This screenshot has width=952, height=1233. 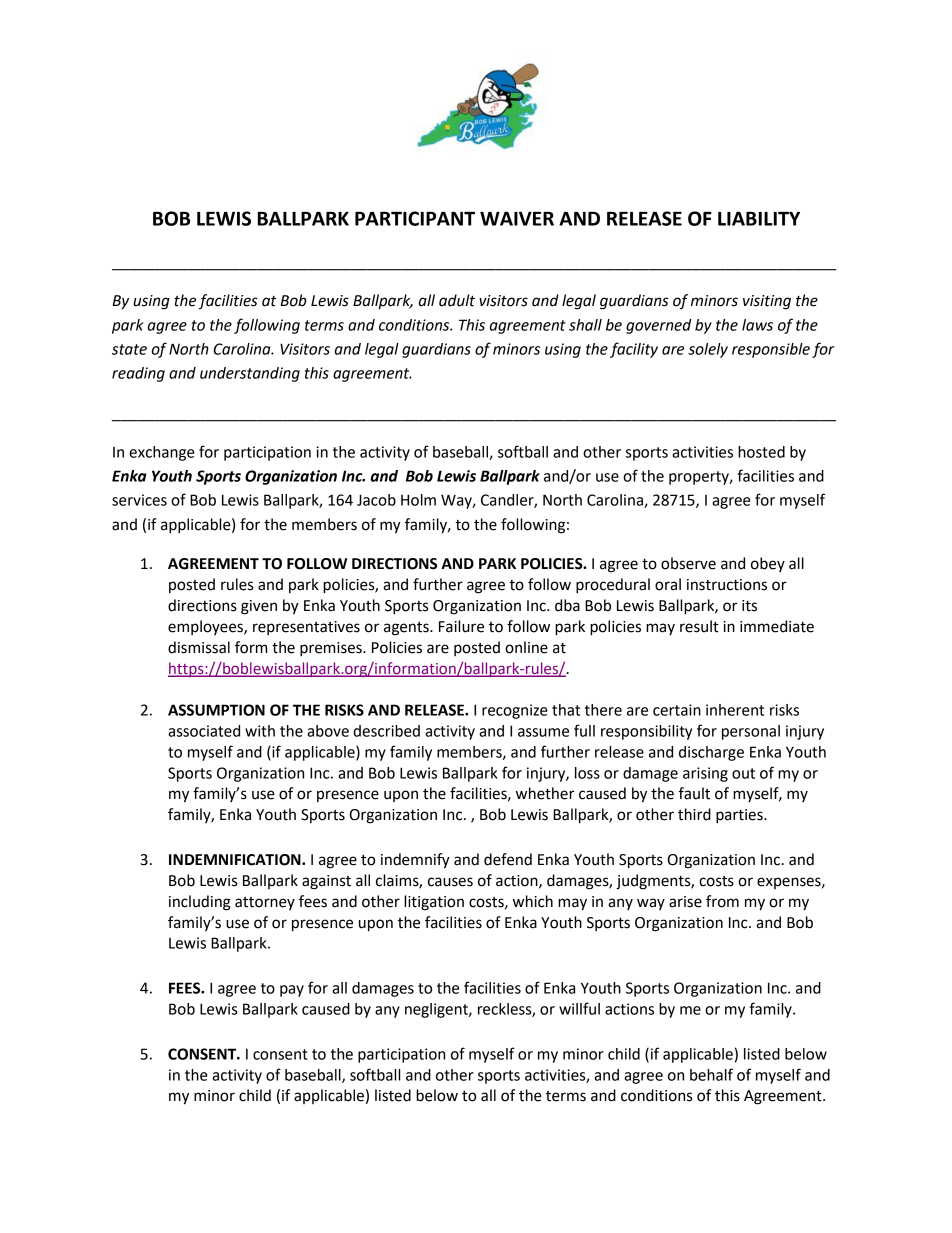 What do you see at coordinates (250, 374) in the screenshot?
I see `understanding` at bounding box center [250, 374].
